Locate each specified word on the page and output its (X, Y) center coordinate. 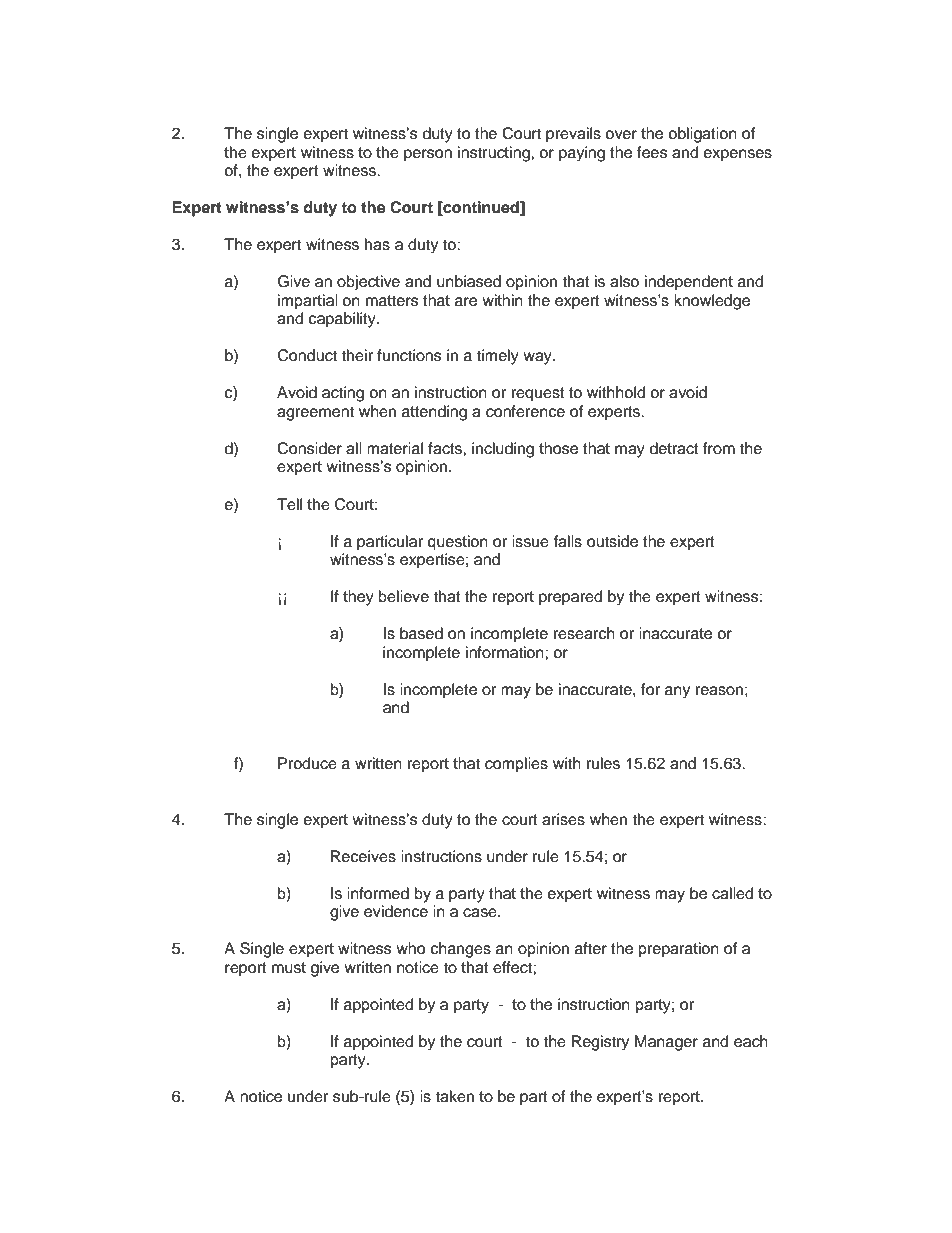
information (506, 652)
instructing (495, 154)
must (289, 968)
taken (454, 1096)
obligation (702, 135)
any (677, 692)
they (358, 598)
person (428, 155)
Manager (666, 1043)
